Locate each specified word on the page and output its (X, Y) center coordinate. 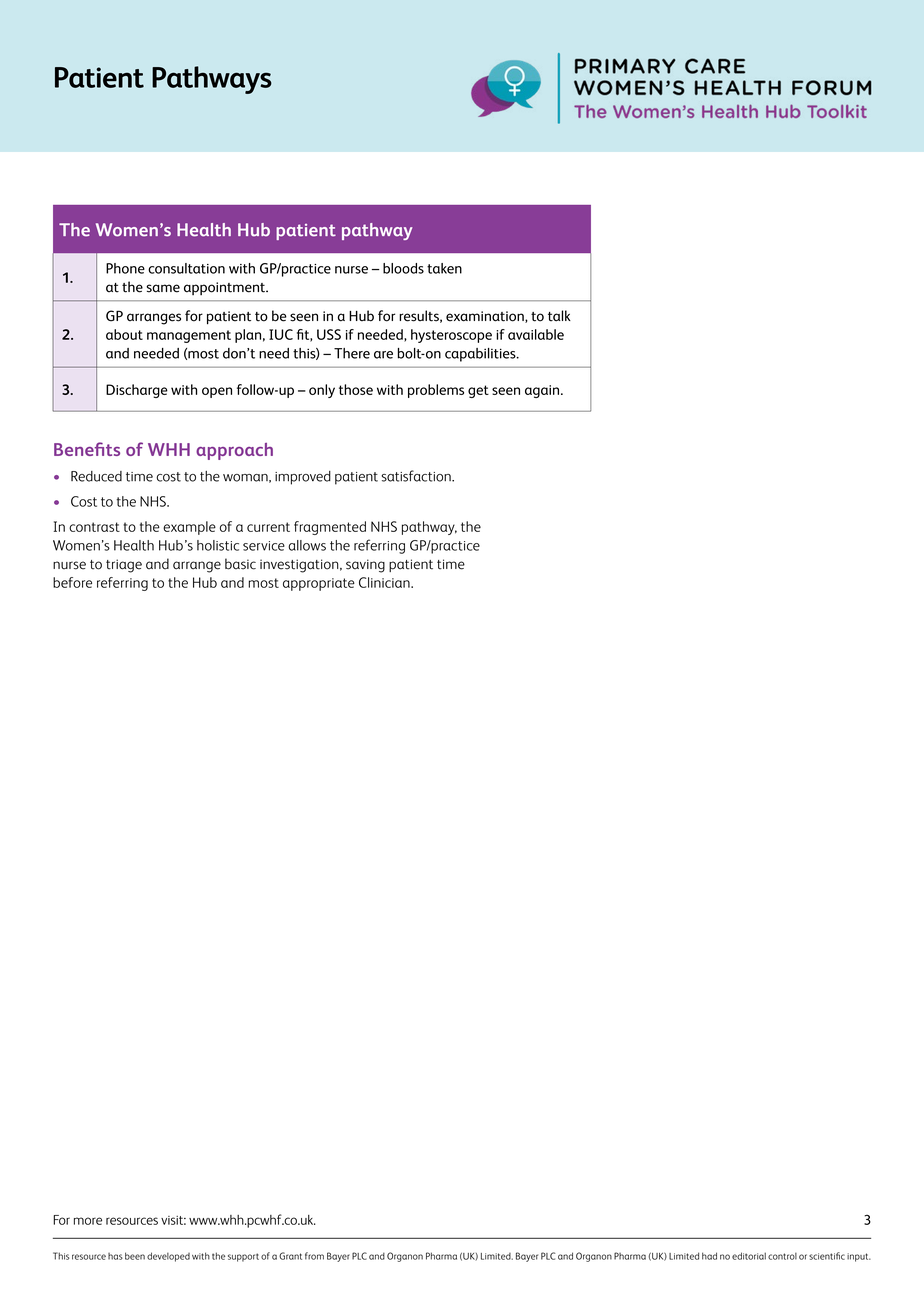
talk (559, 316)
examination (486, 317)
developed (168, 1257)
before (72, 582)
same (163, 288)
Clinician (385, 582)
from (314, 1256)
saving (365, 566)
